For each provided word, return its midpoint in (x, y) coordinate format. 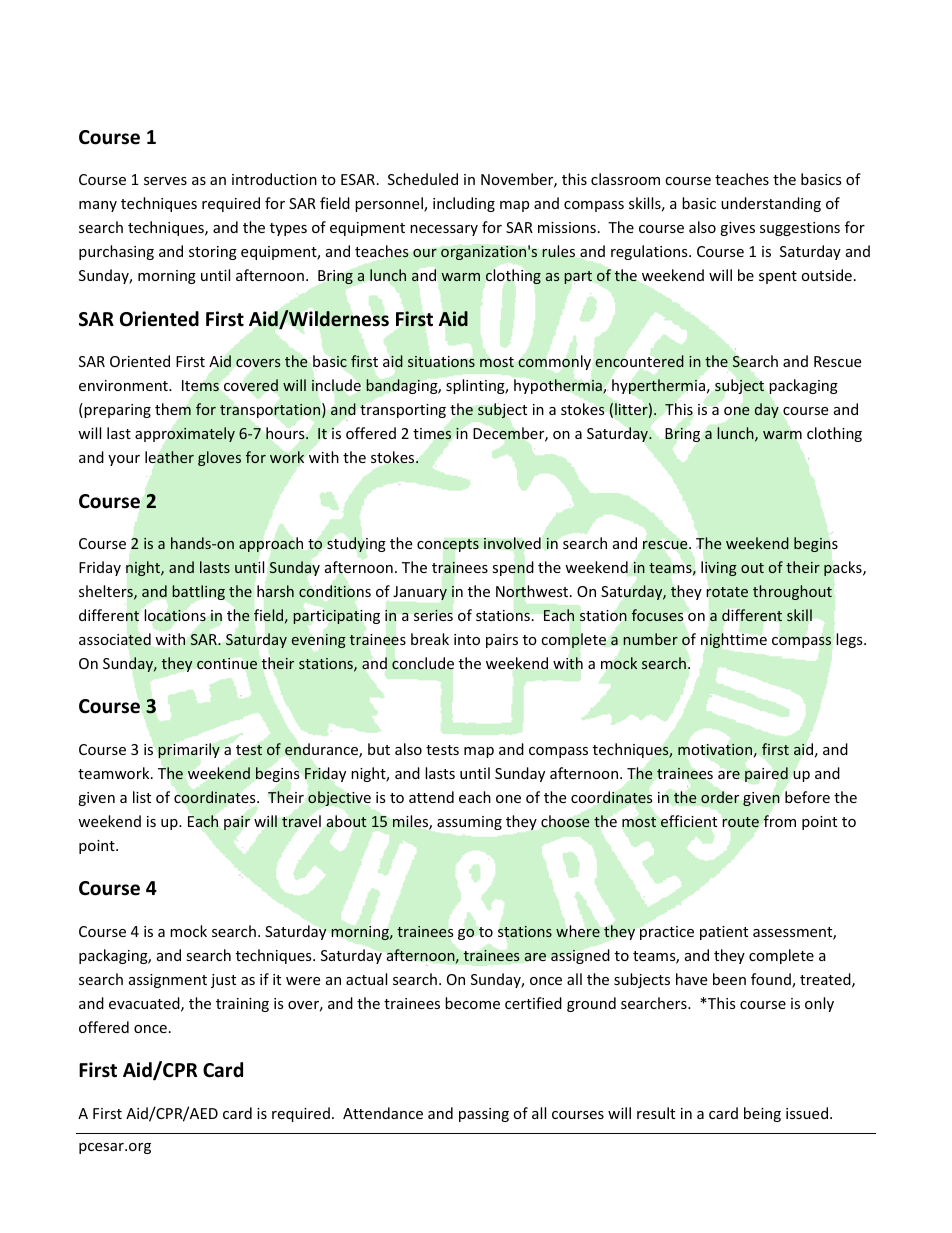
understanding (771, 204)
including (464, 204)
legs (850, 640)
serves (165, 181)
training (242, 1005)
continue (227, 663)
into (467, 639)
